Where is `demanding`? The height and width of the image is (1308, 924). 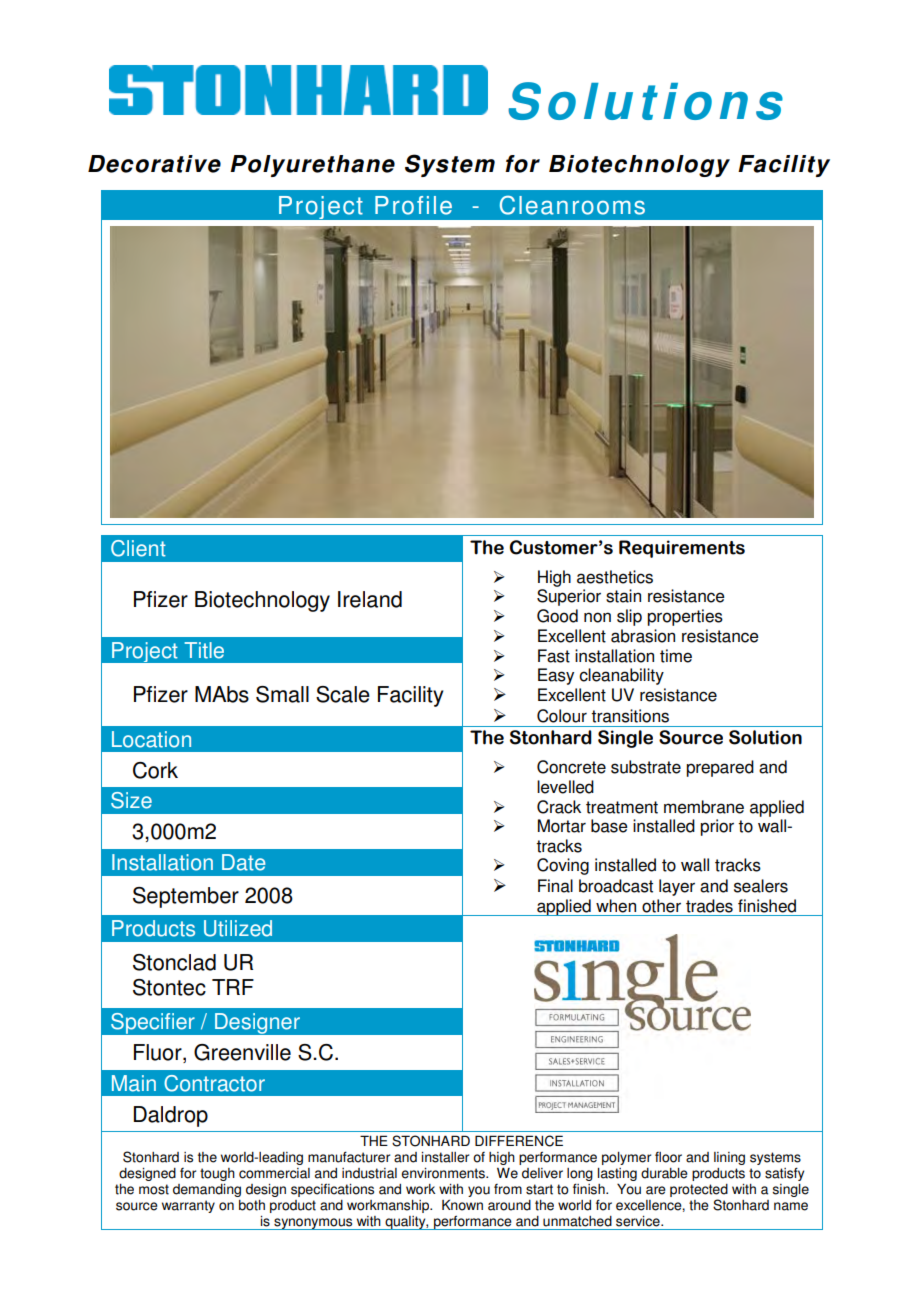
demanding is located at coordinates (207, 1190).
